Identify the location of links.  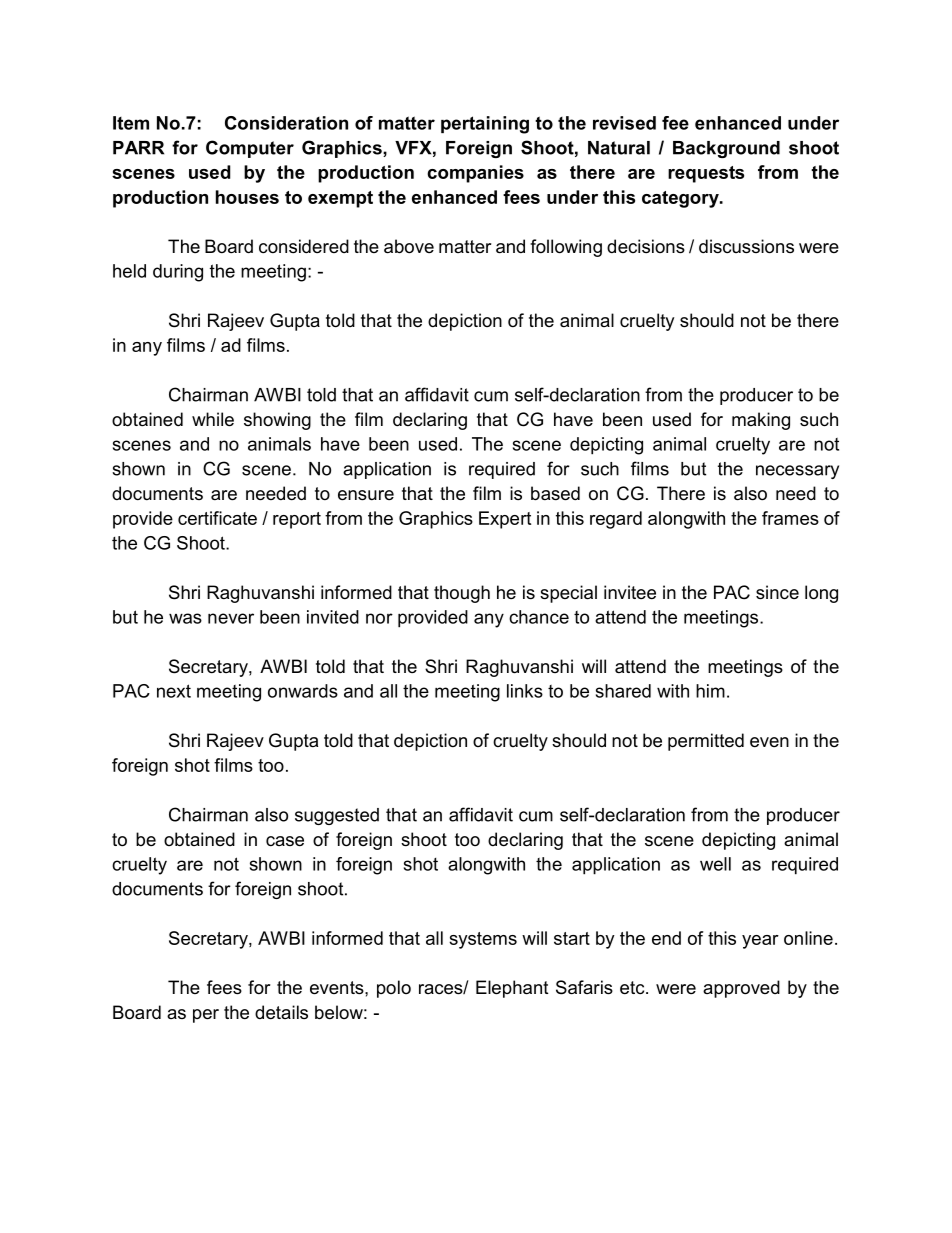
(525, 691).
